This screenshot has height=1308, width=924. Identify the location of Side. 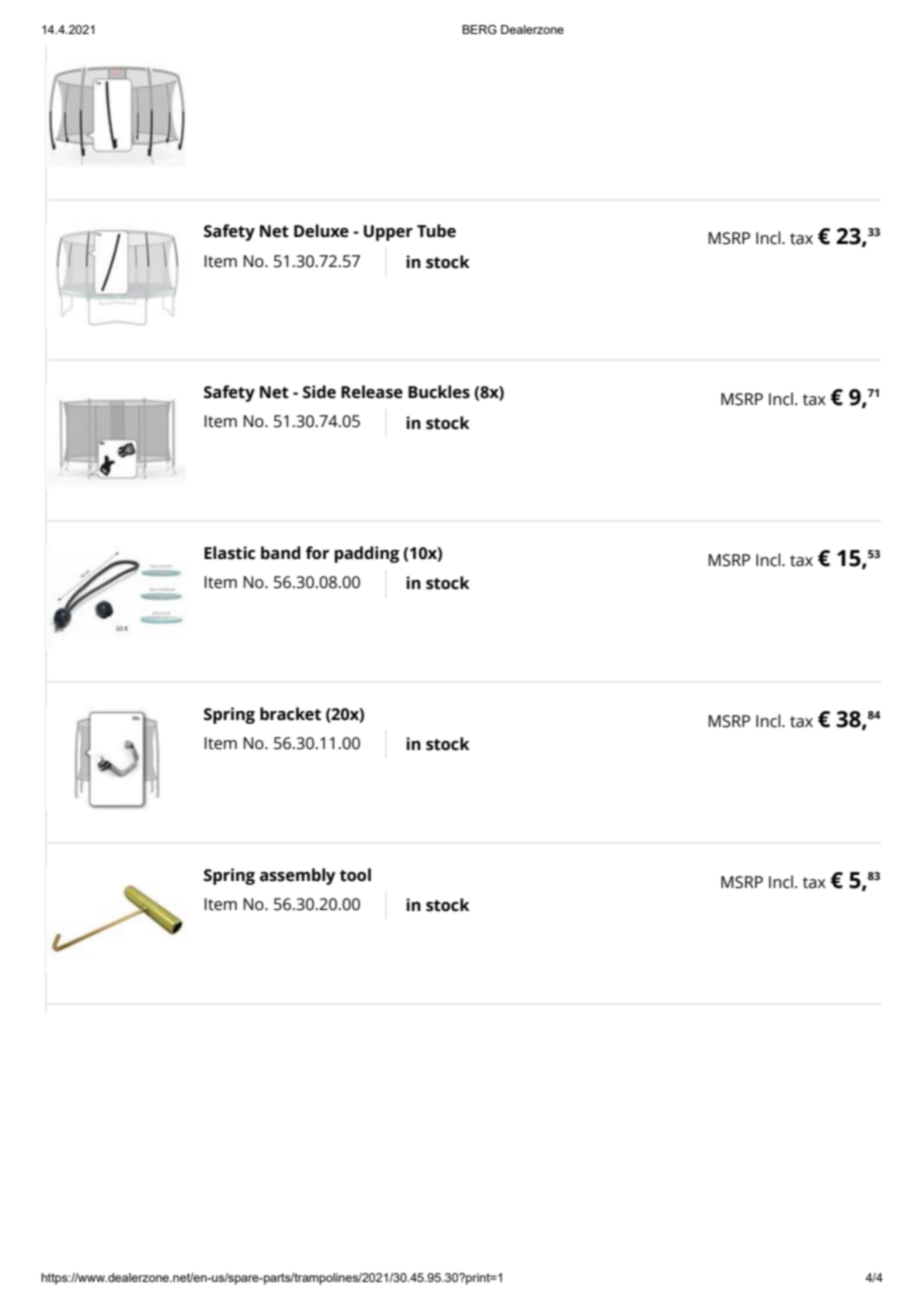
(319, 392).
